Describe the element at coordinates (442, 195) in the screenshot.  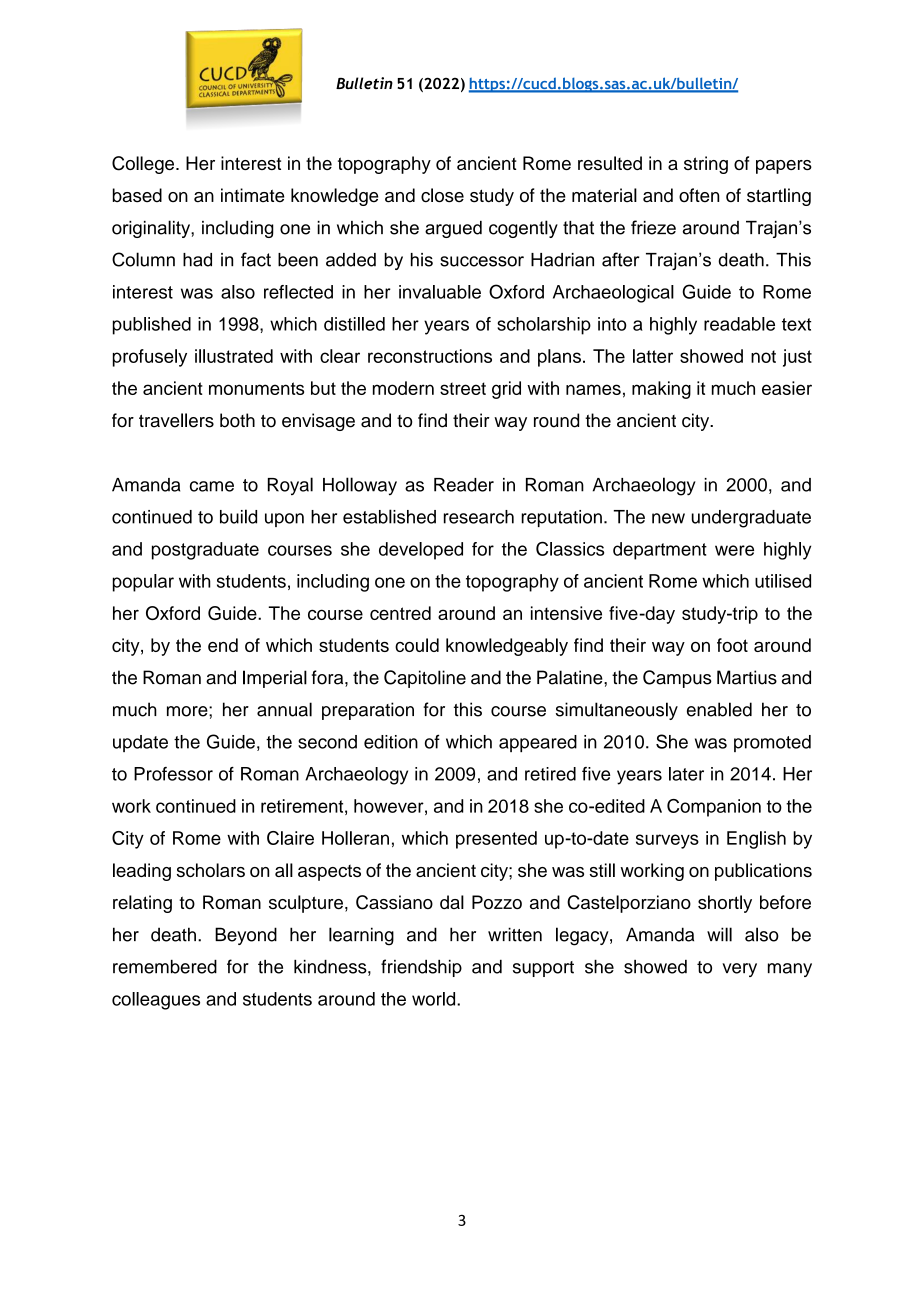
I see `close` at that location.
